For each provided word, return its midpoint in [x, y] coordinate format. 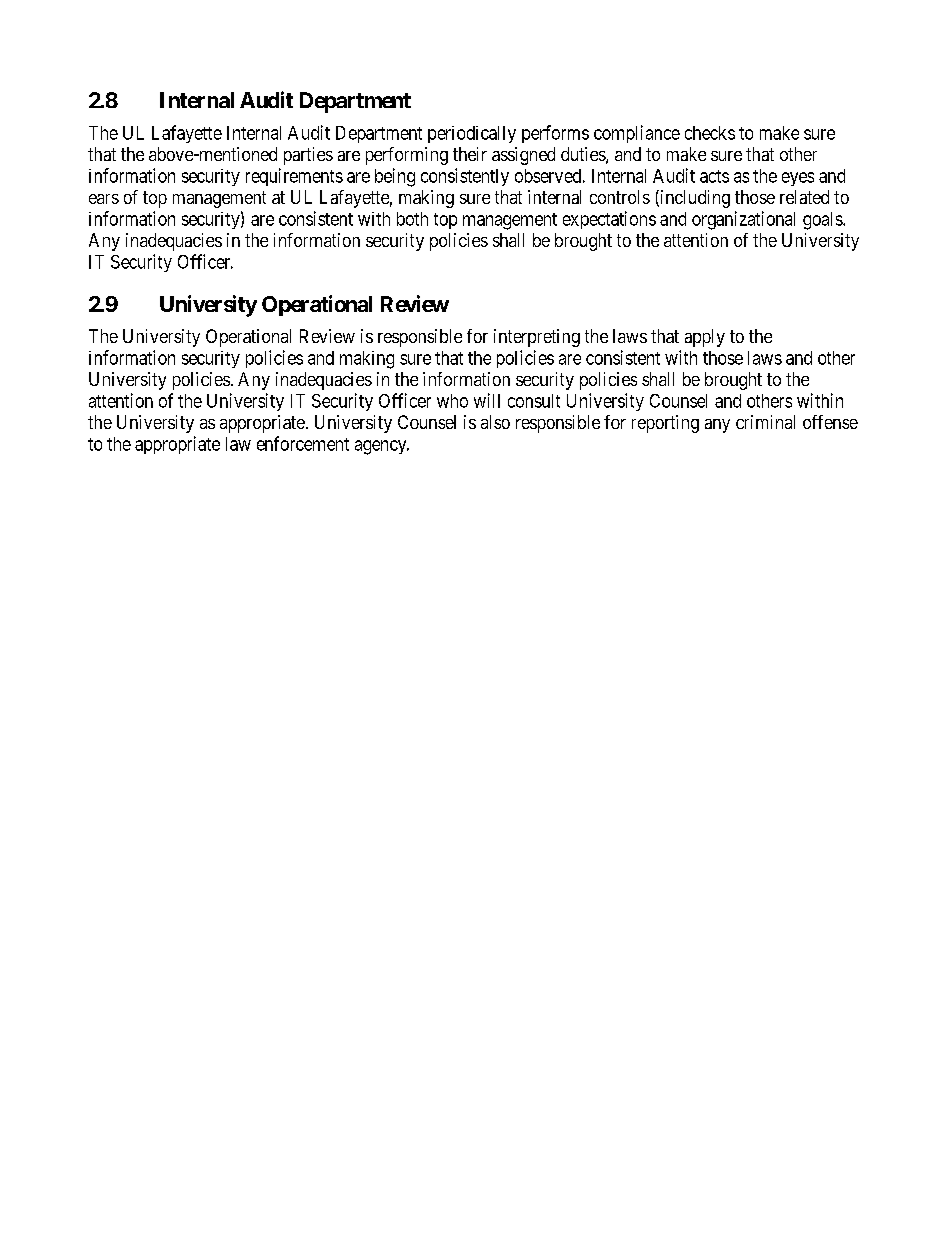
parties [308, 156]
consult [534, 401]
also [495, 422]
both [412, 219]
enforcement [303, 443]
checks [710, 133]
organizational [743, 220]
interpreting [537, 338]
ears [104, 199]
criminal [765, 422]
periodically [472, 134]
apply [705, 338]
